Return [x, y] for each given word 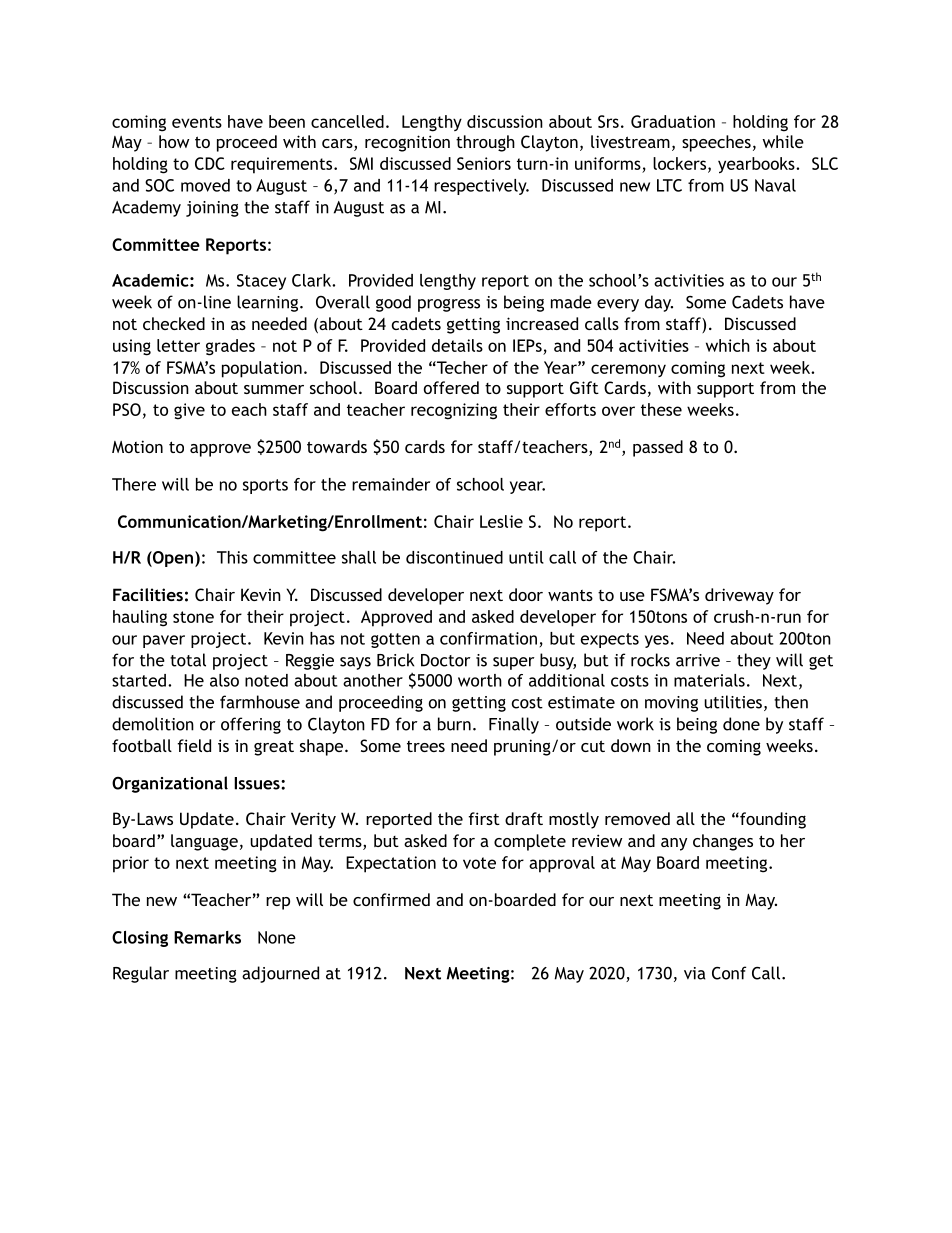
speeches [716, 143]
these [661, 409]
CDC [210, 163]
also [224, 680]
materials [709, 680]
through [485, 143]
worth [480, 680]
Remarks [207, 937]
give [189, 411]
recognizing [454, 411]
